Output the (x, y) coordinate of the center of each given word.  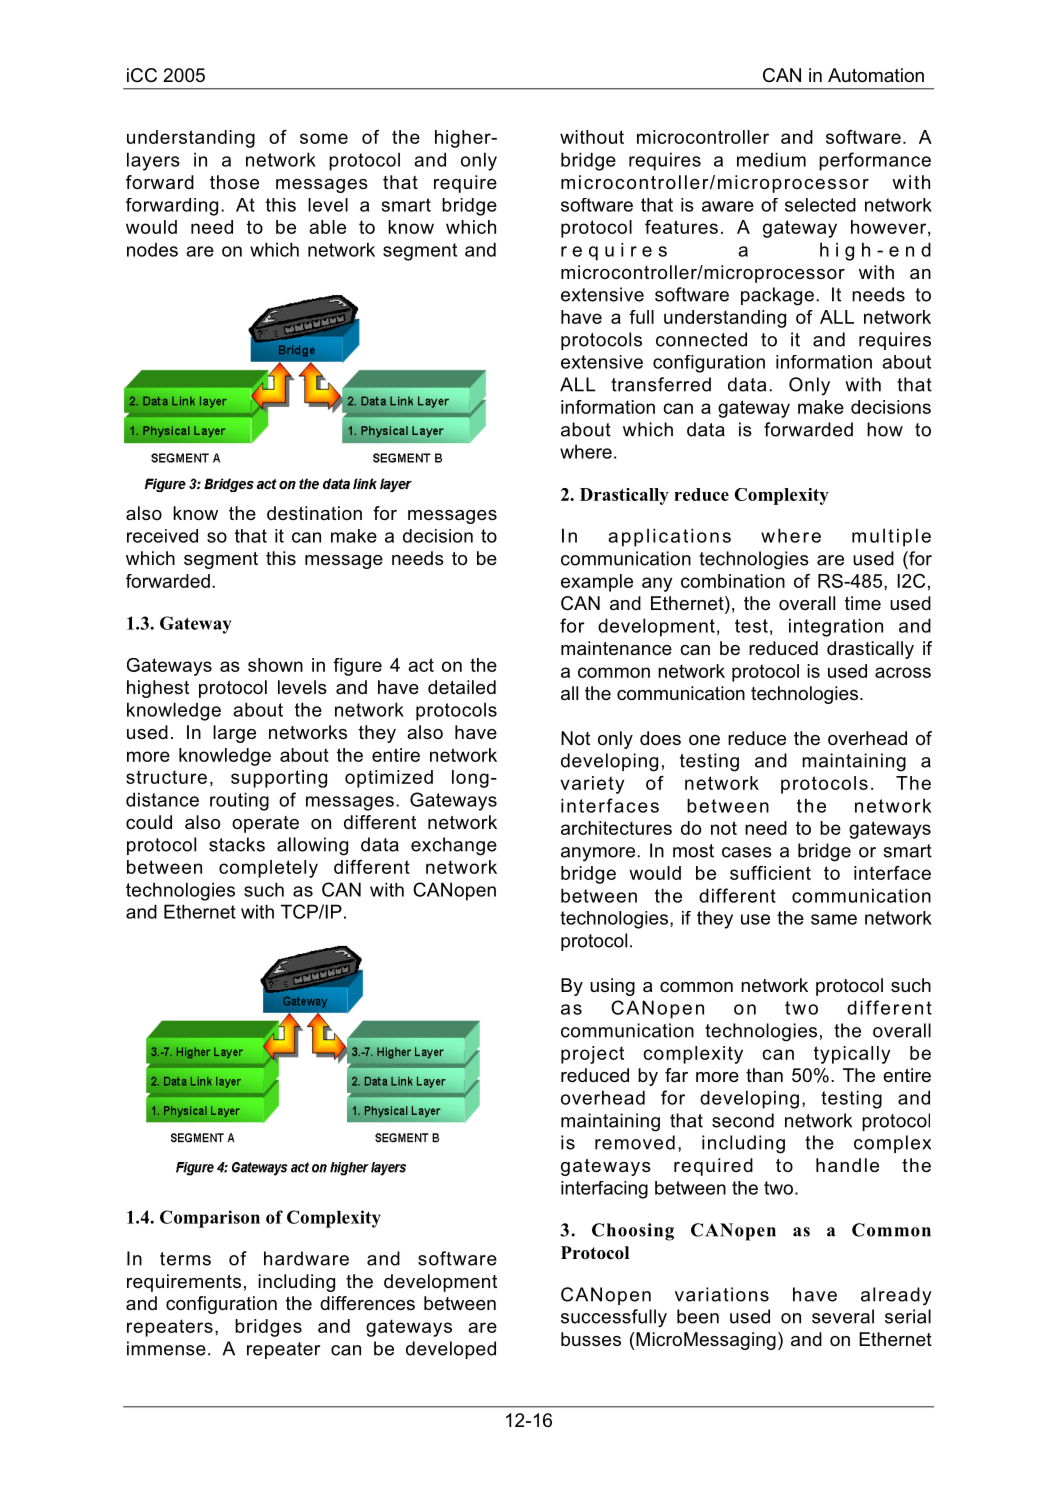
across (903, 672)
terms (185, 1259)
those (234, 182)
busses (591, 1339)
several (843, 1316)
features (681, 227)
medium (771, 159)
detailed (462, 687)
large (234, 734)
